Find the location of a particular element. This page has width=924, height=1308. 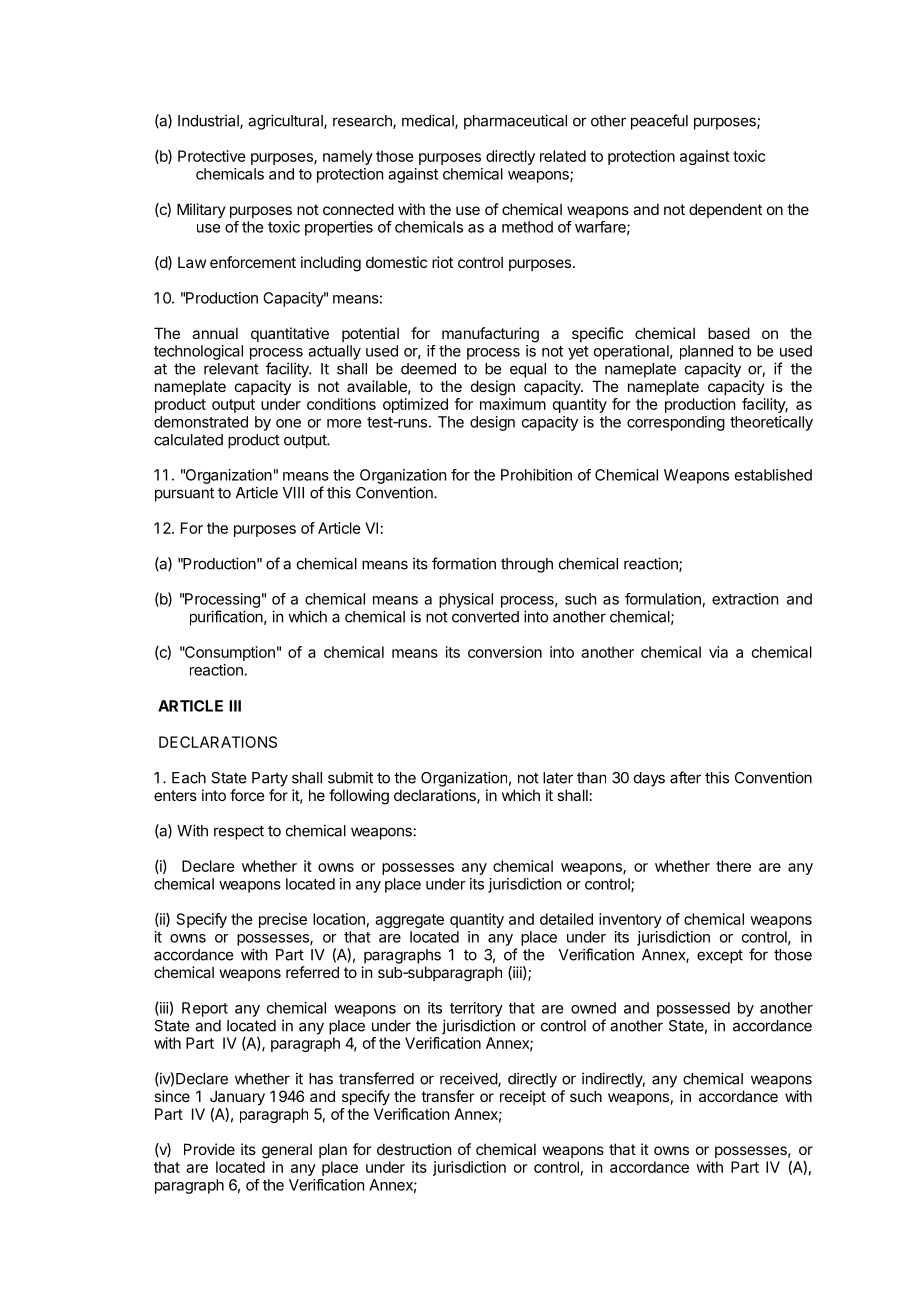

peaceful is located at coordinates (659, 122).
